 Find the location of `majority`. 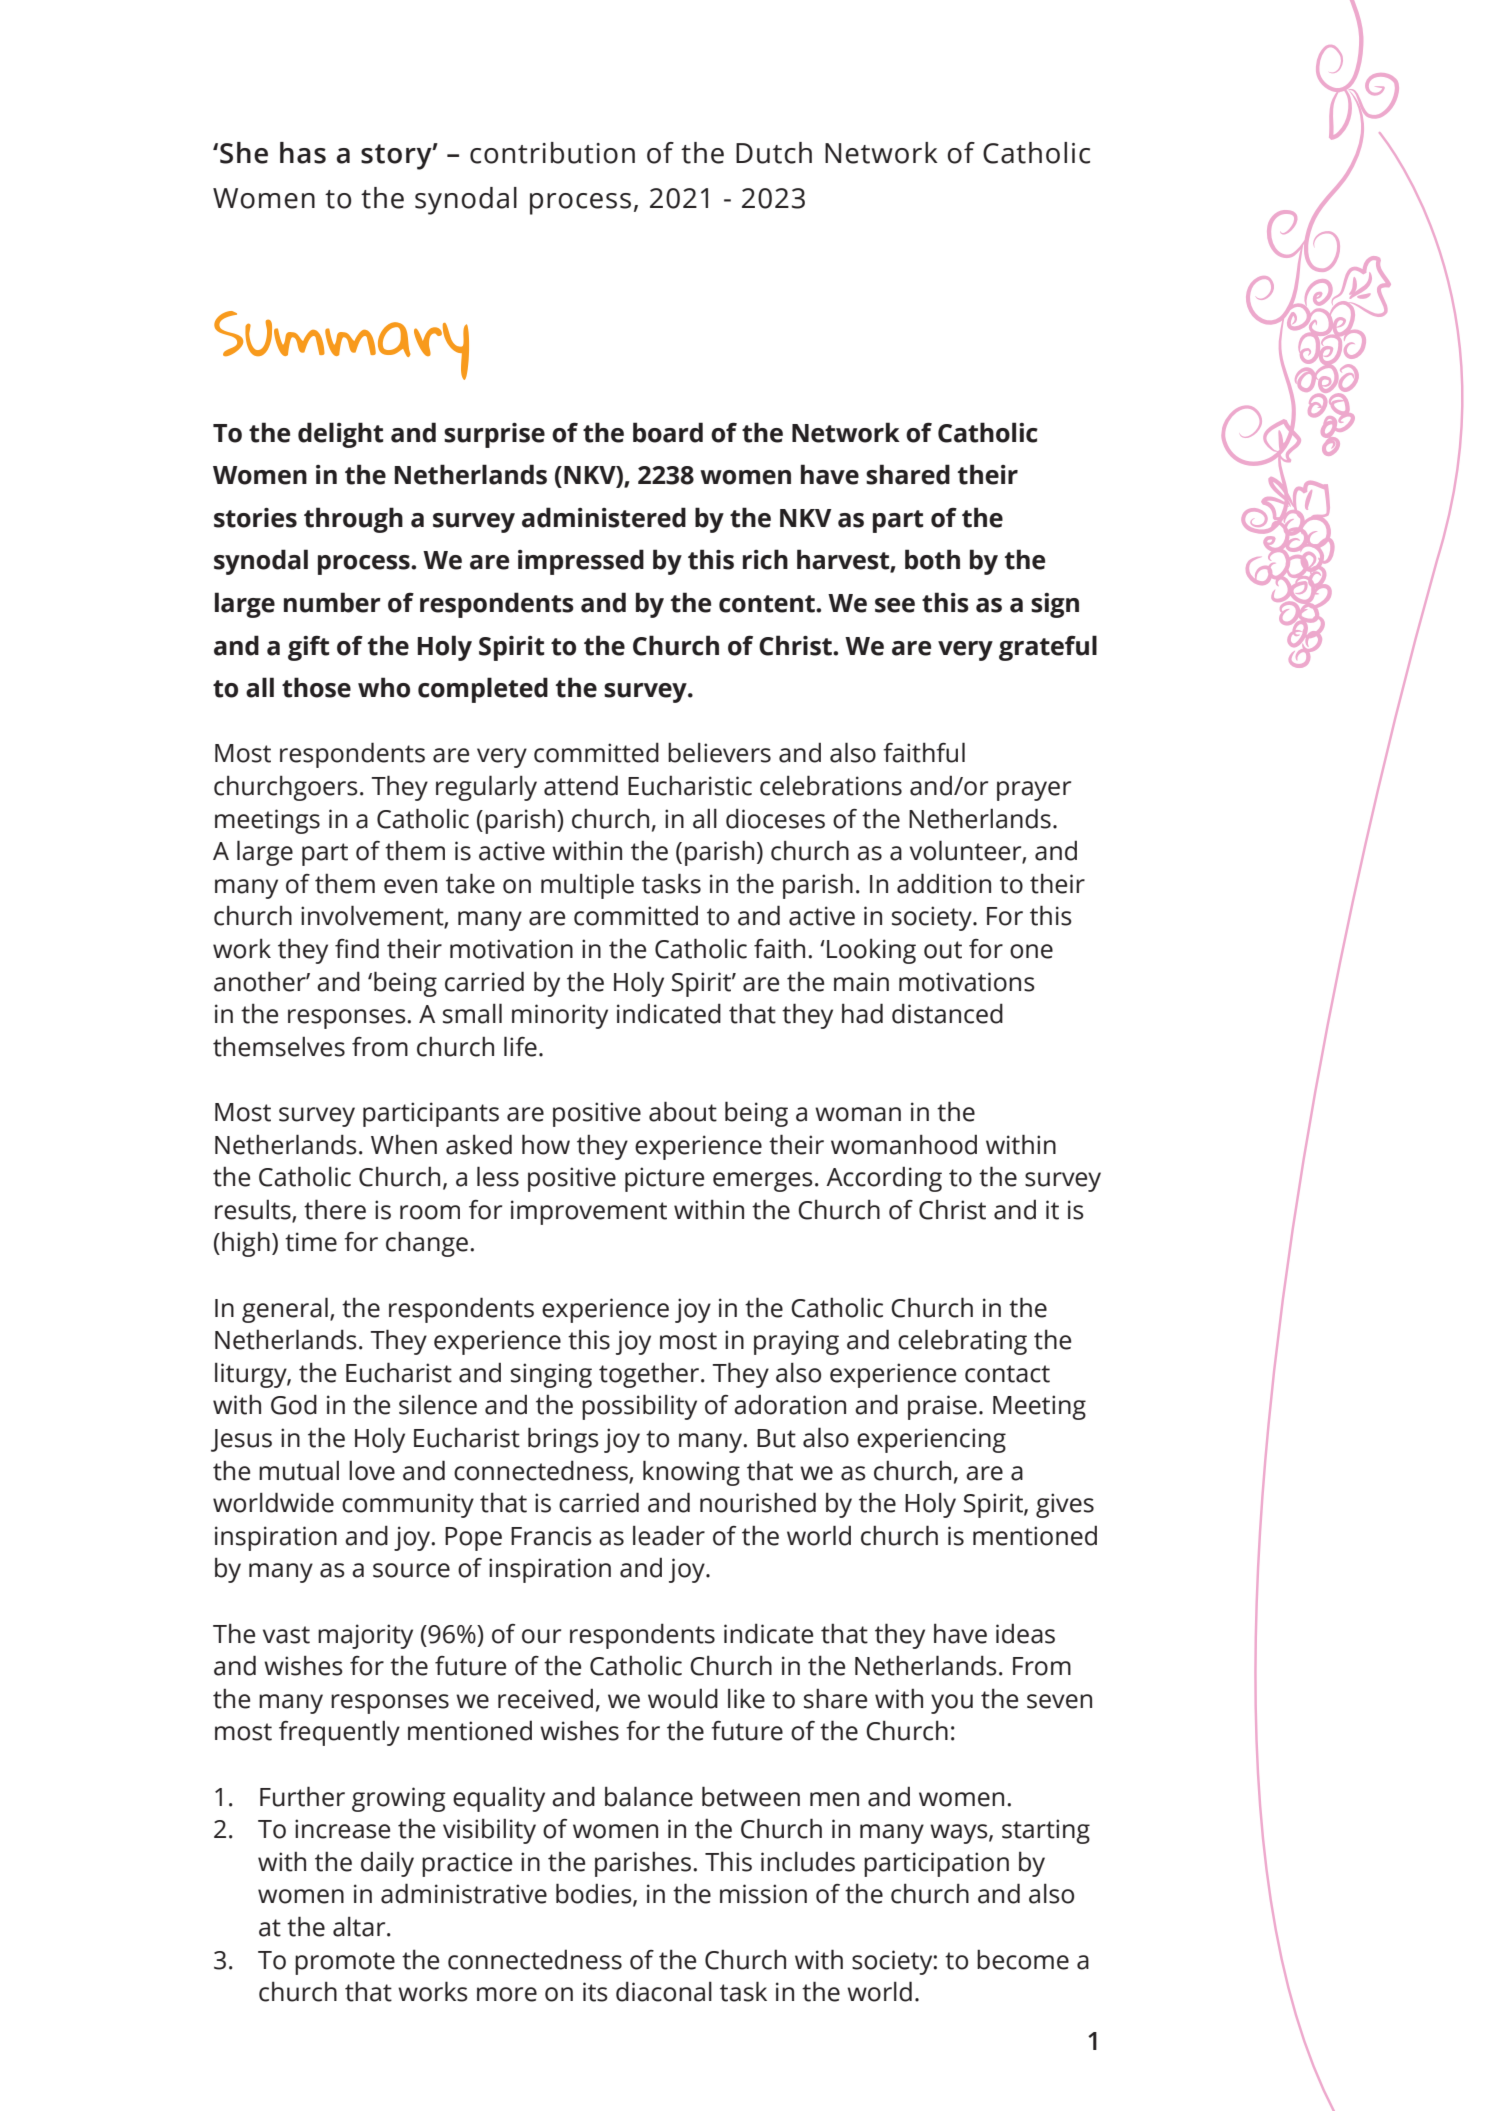

majority is located at coordinates (365, 1636).
